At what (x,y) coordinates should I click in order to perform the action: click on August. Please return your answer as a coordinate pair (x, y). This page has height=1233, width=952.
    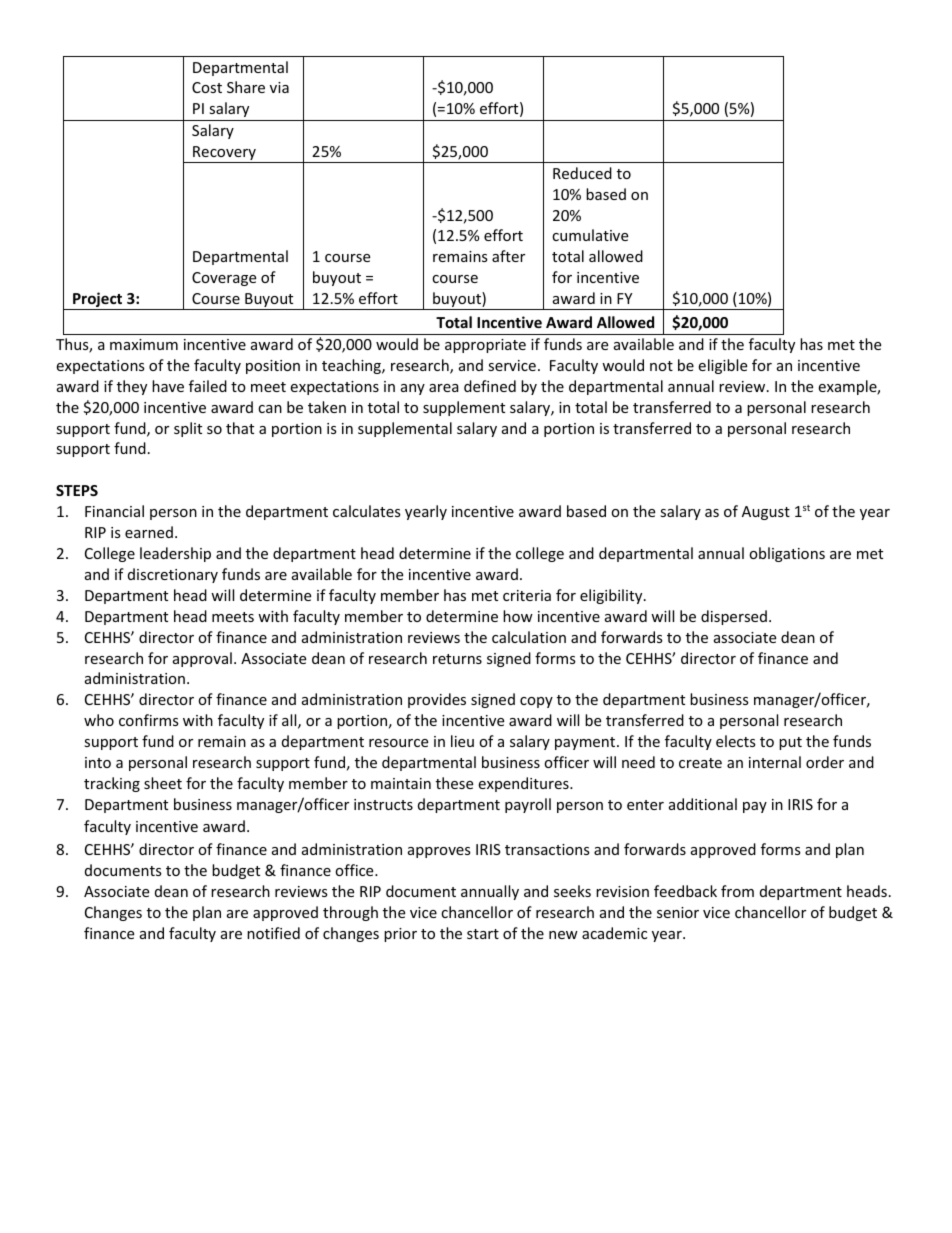
    Looking at the image, I should click on (766, 513).
